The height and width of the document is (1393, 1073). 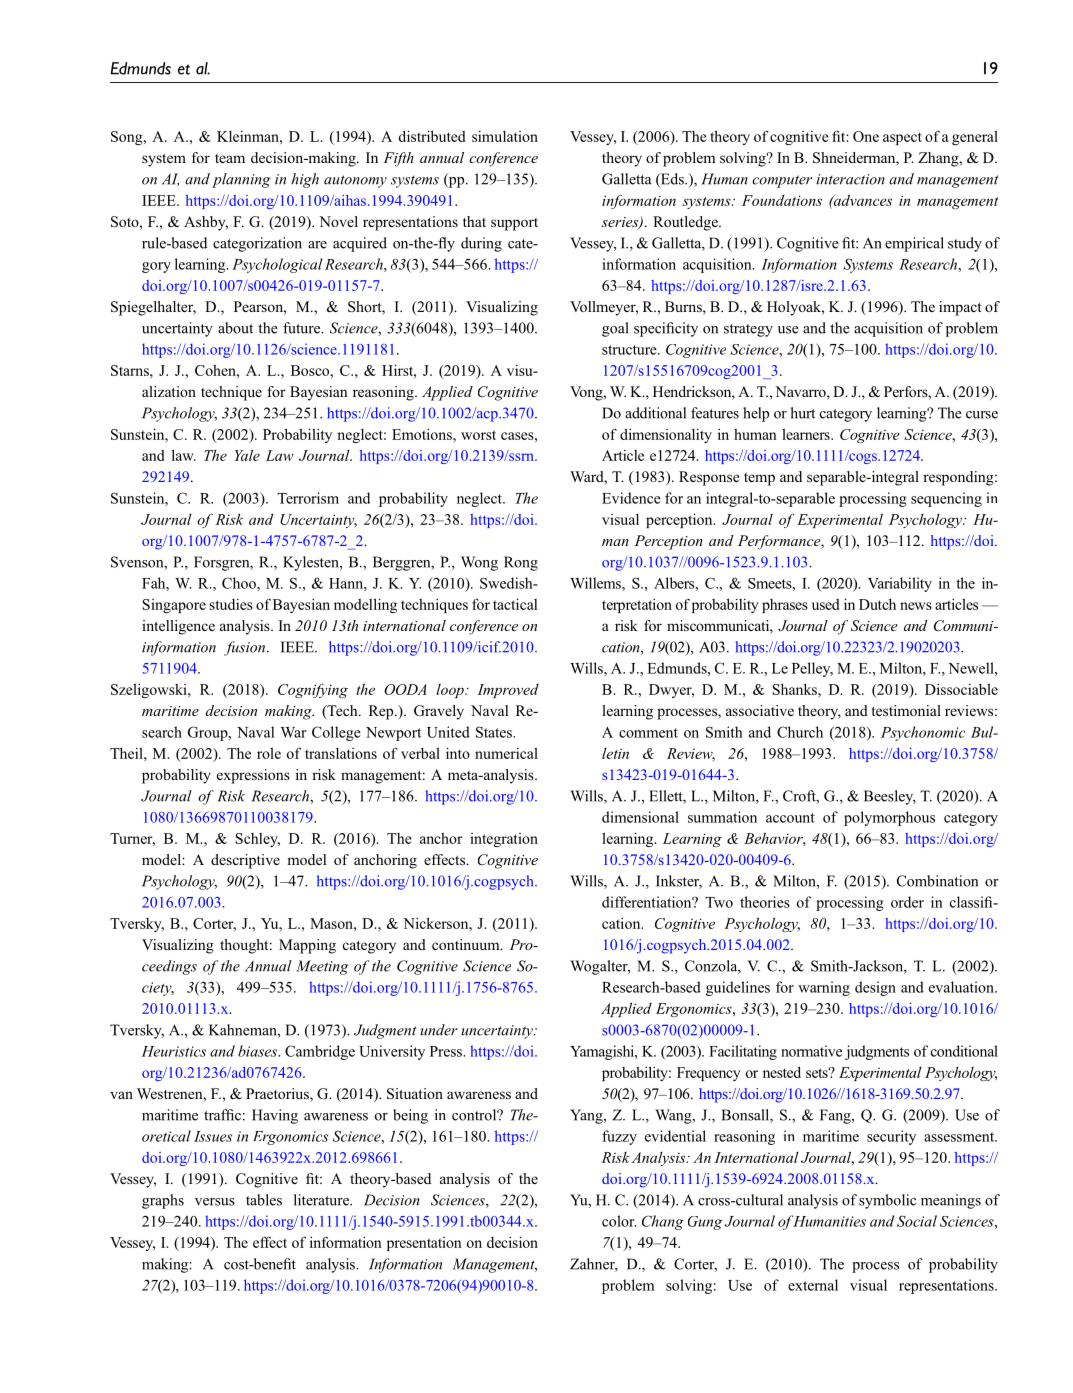 I want to click on Meeting, so click(x=322, y=967).
